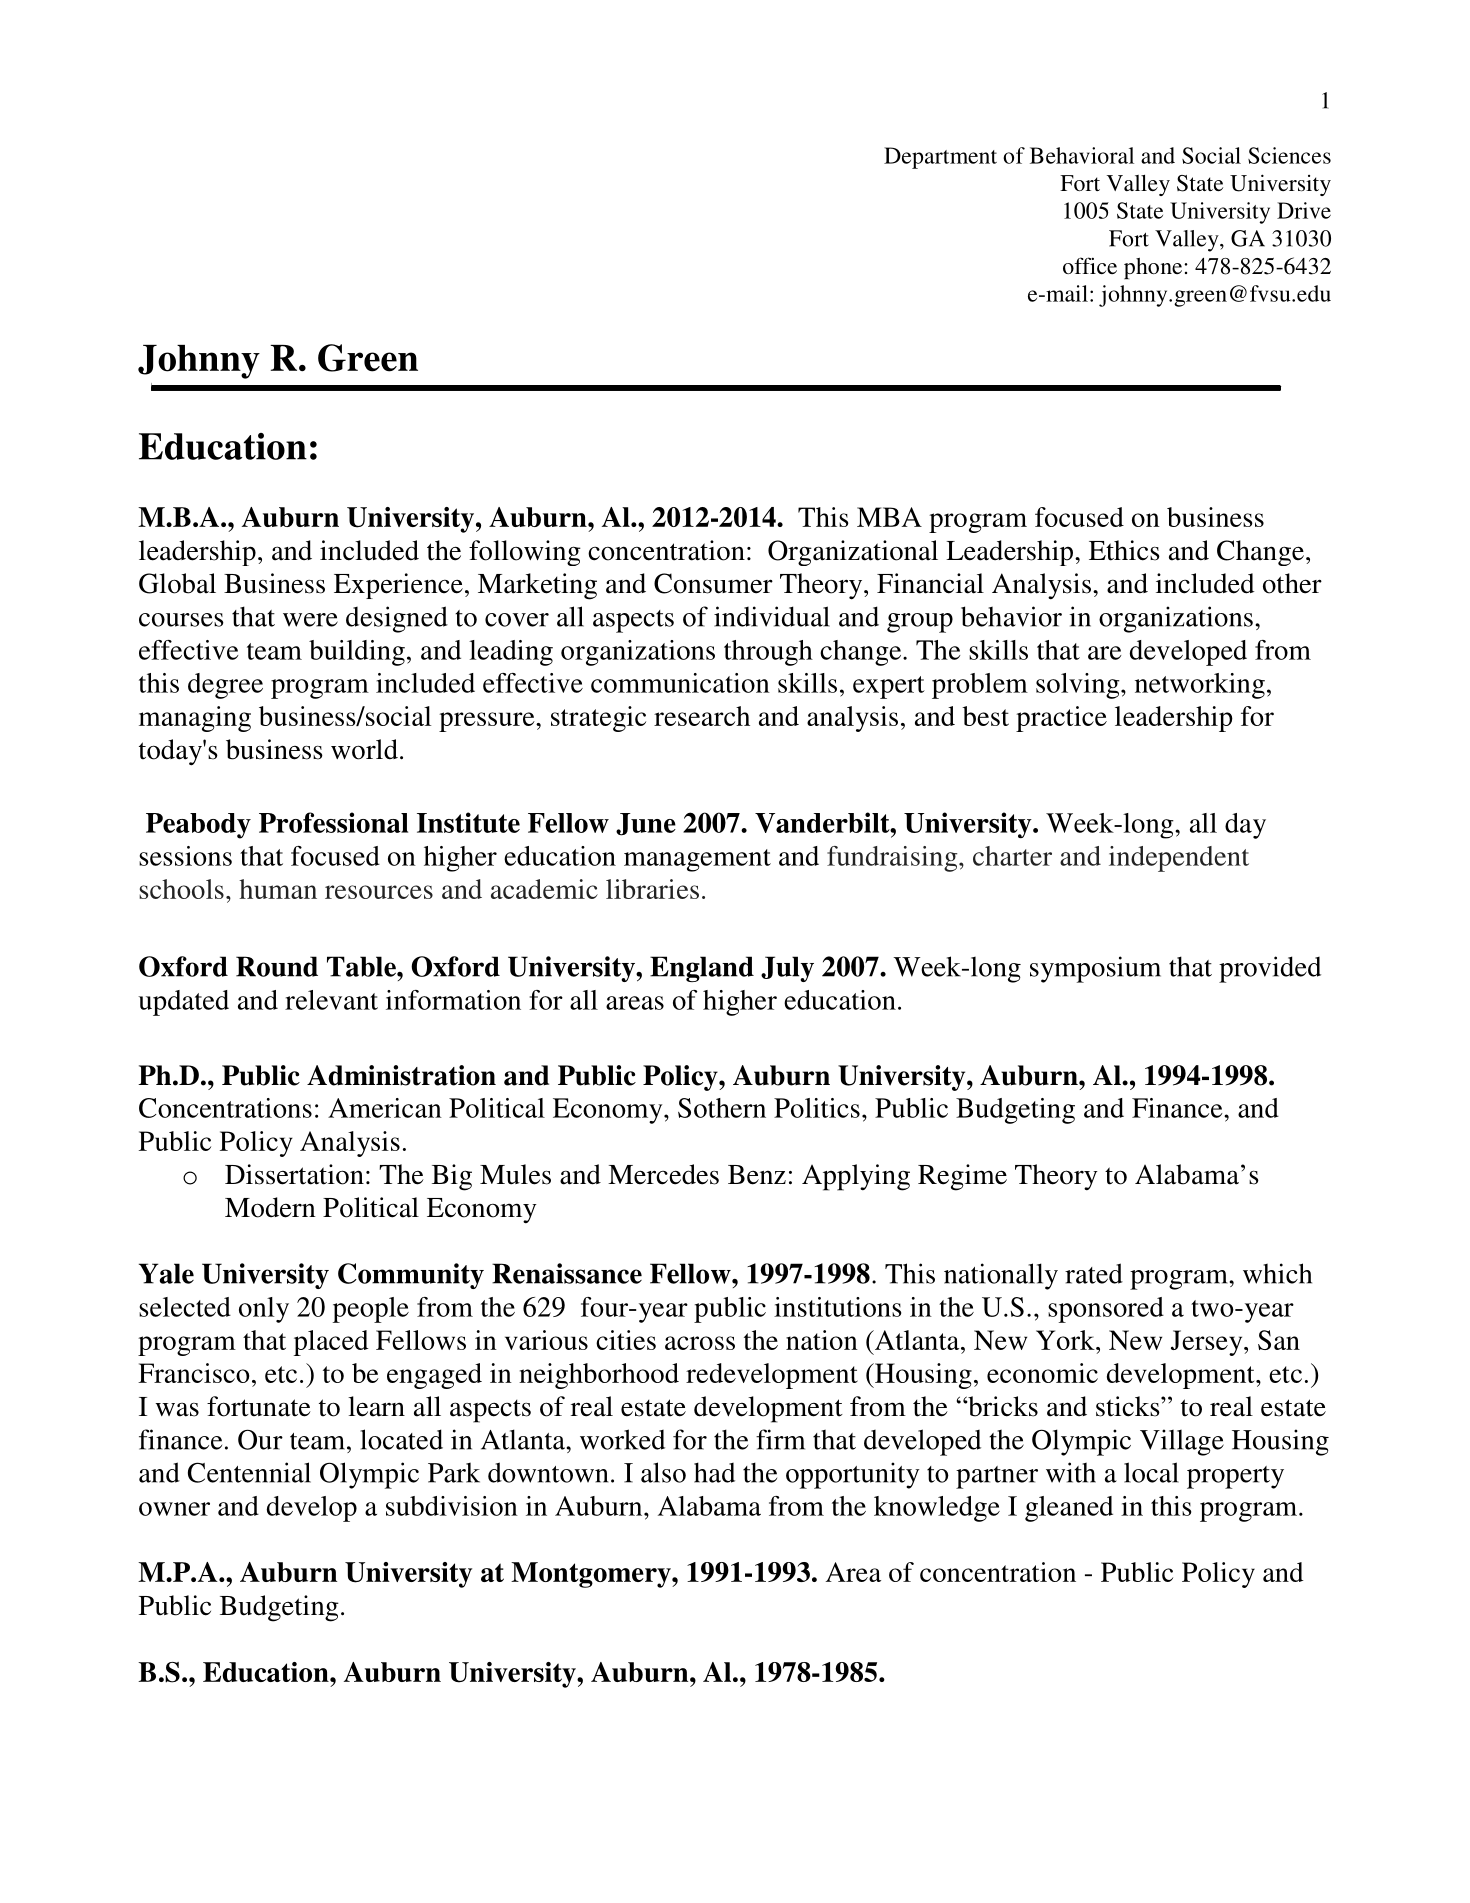  What do you see at coordinates (714, 1472) in the screenshot?
I see `had` at bounding box center [714, 1472].
